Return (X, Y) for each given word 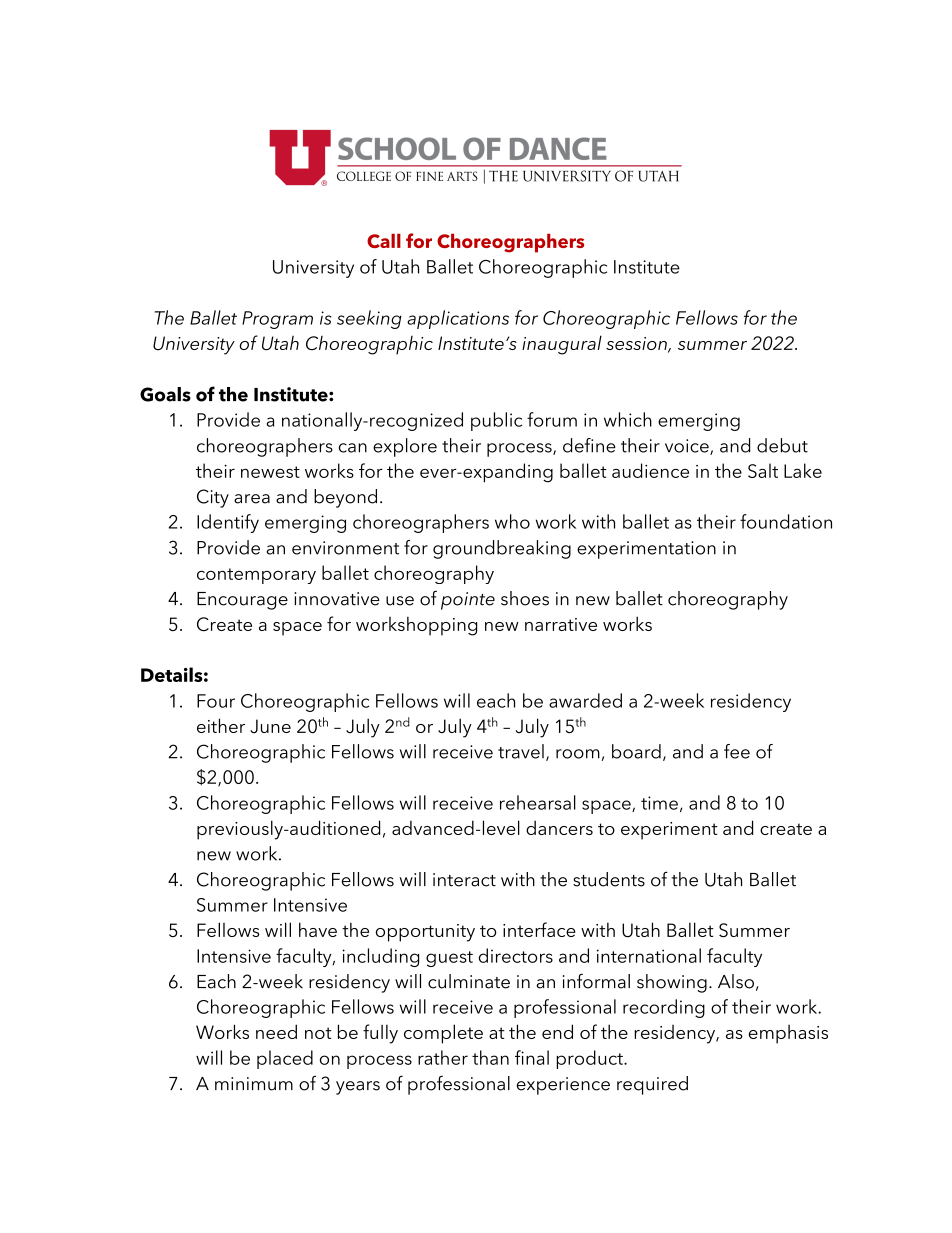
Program (277, 320)
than (490, 1057)
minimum (254, 1084)
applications (458, 319)
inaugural (562, 345)
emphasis (788, 1034)
